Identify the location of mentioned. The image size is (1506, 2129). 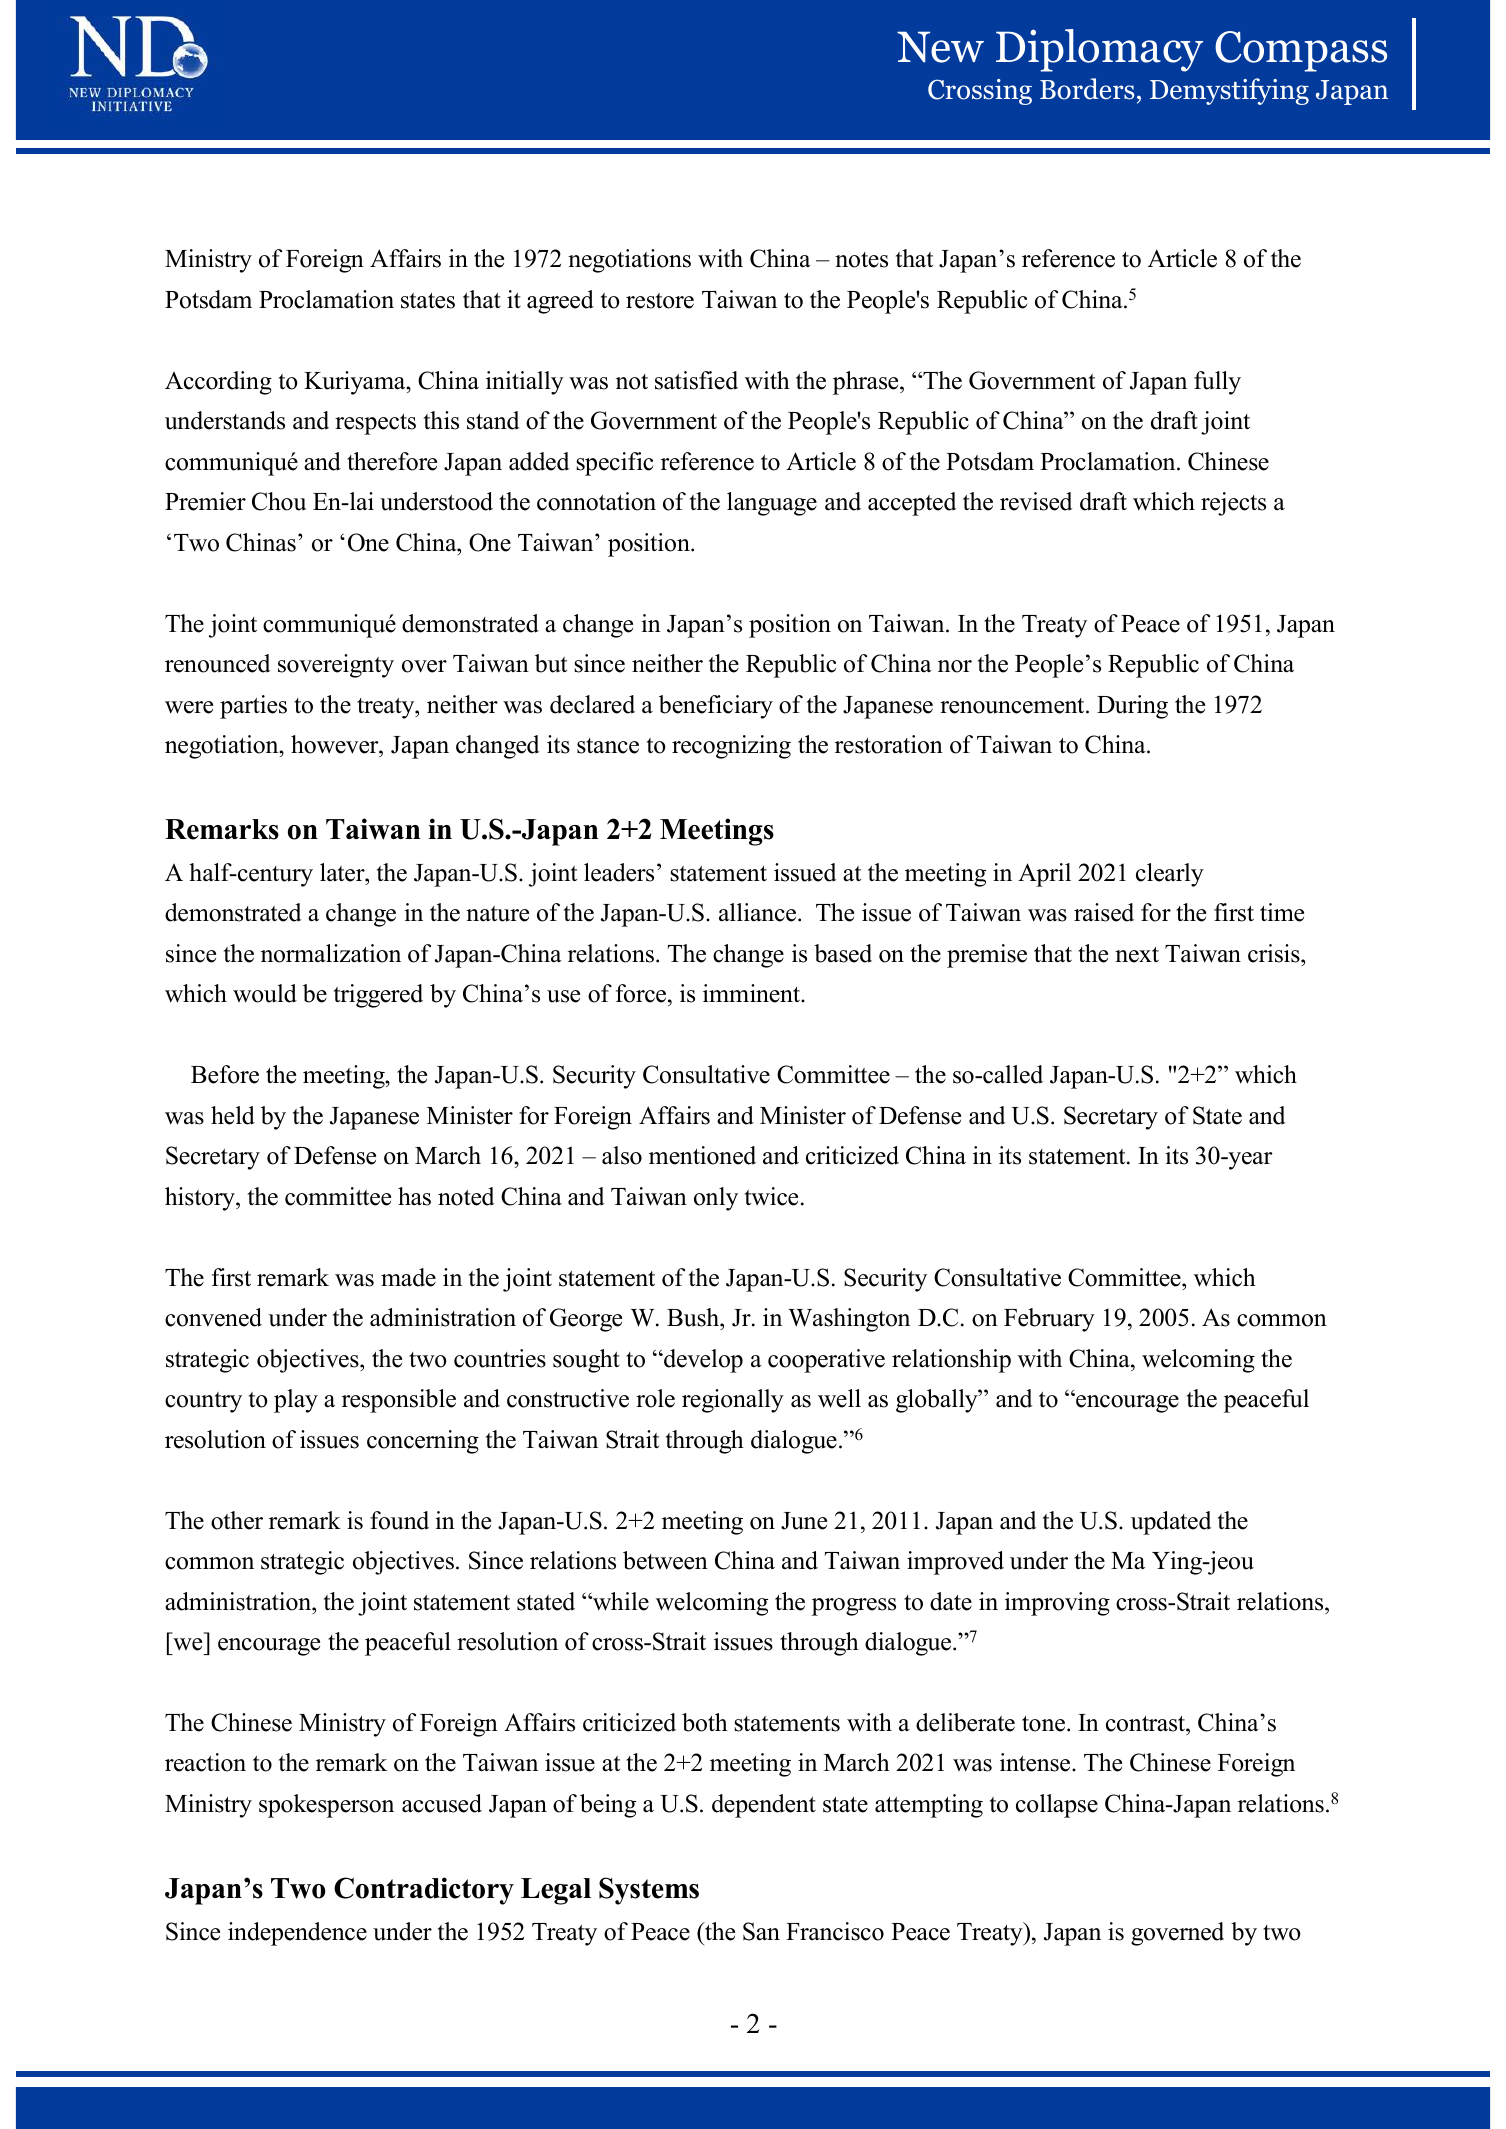
(702, 1155).
